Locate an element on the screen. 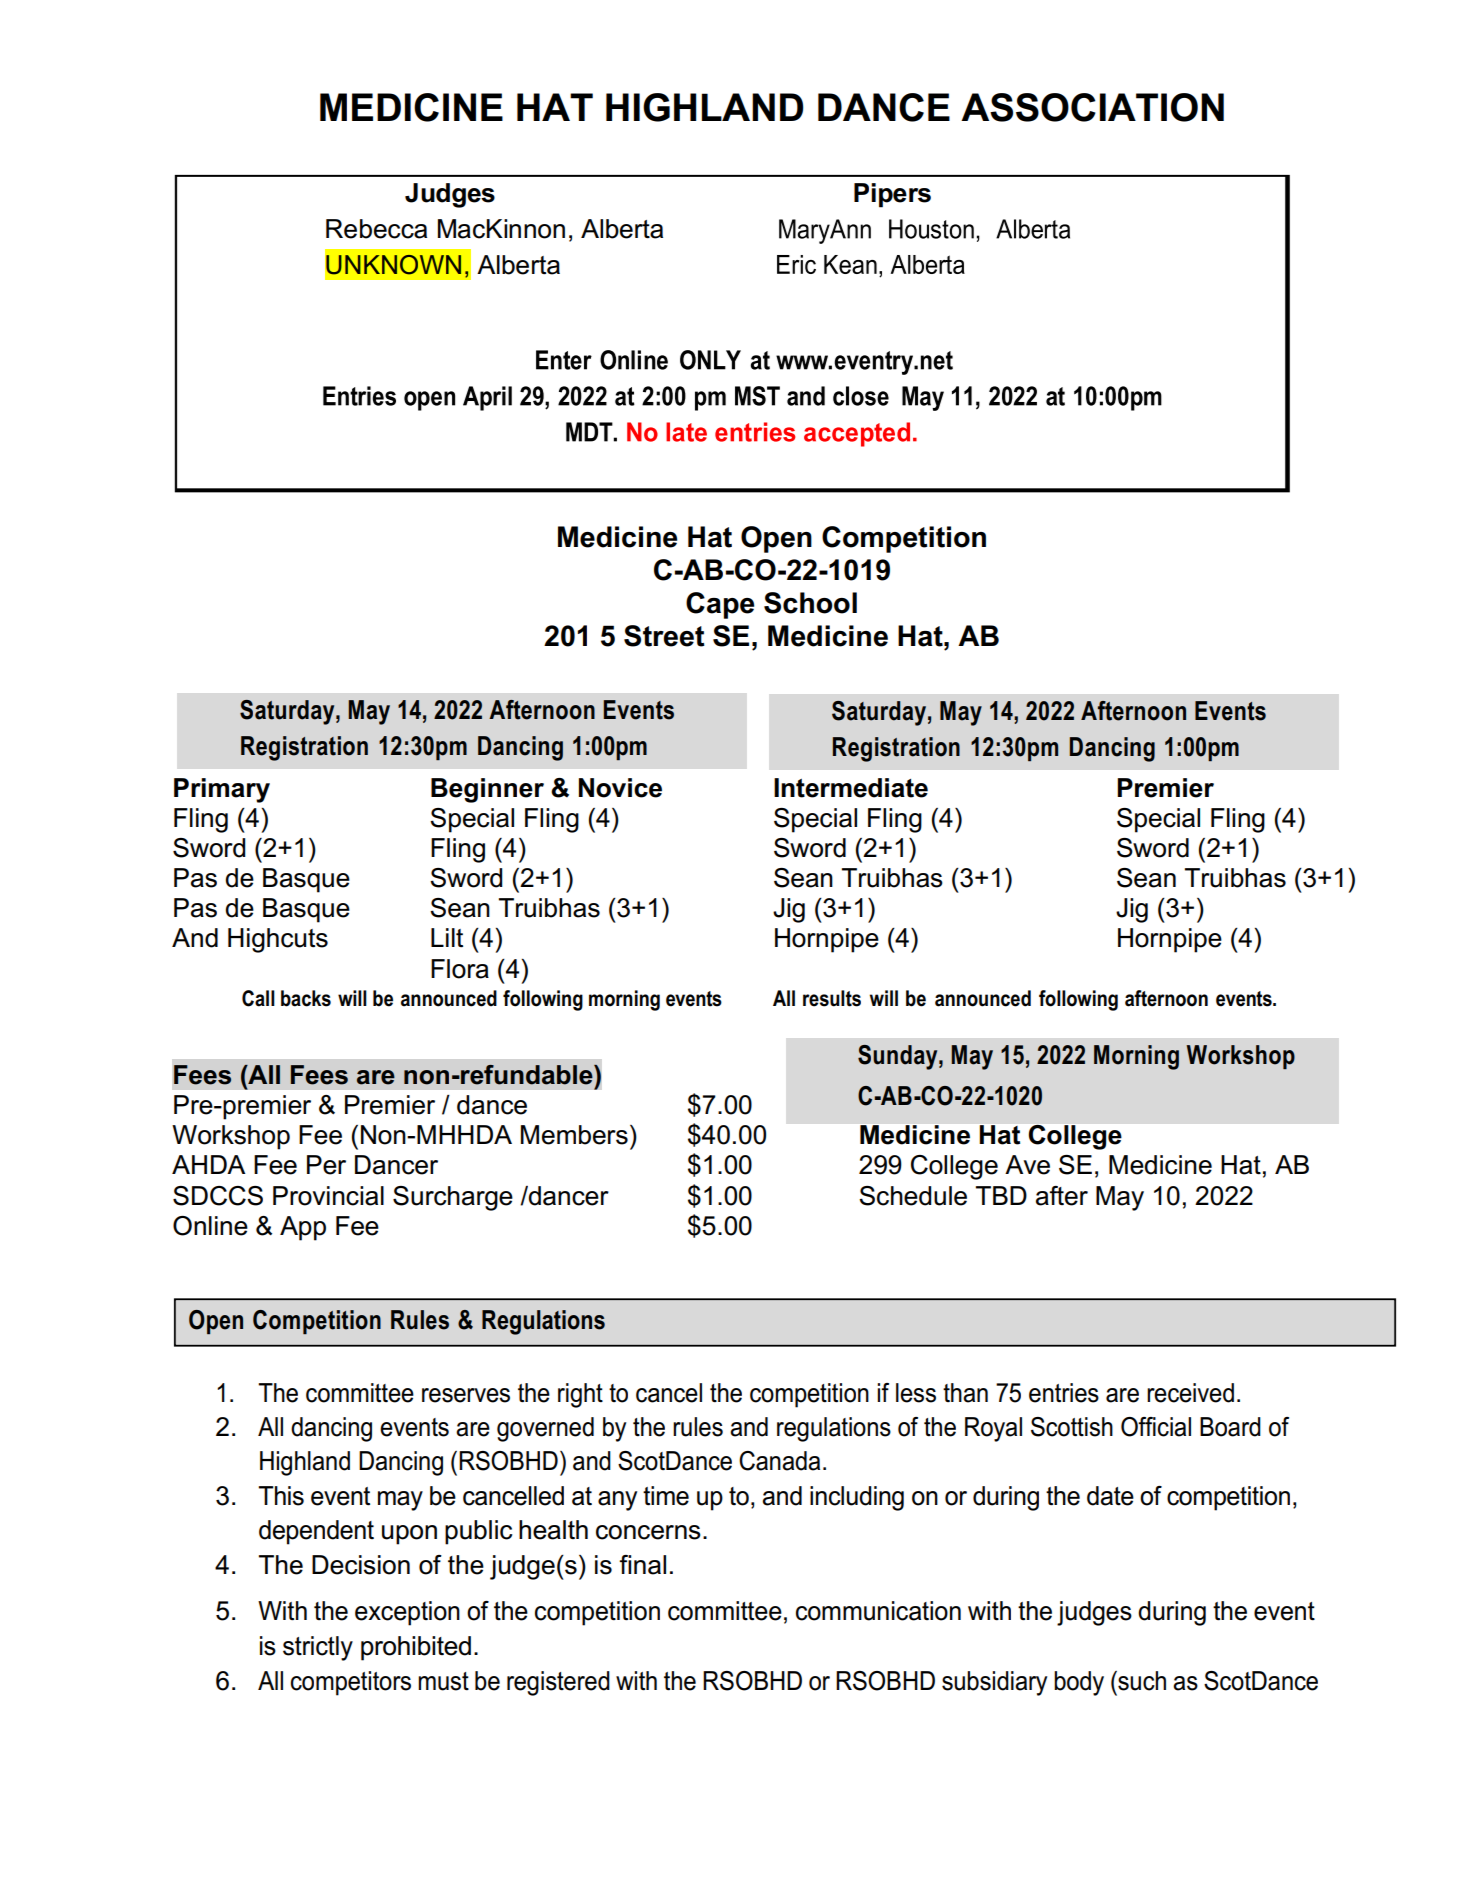 This screenshot has height=1887, width=1458. results is located at coordinates (832, 998).
